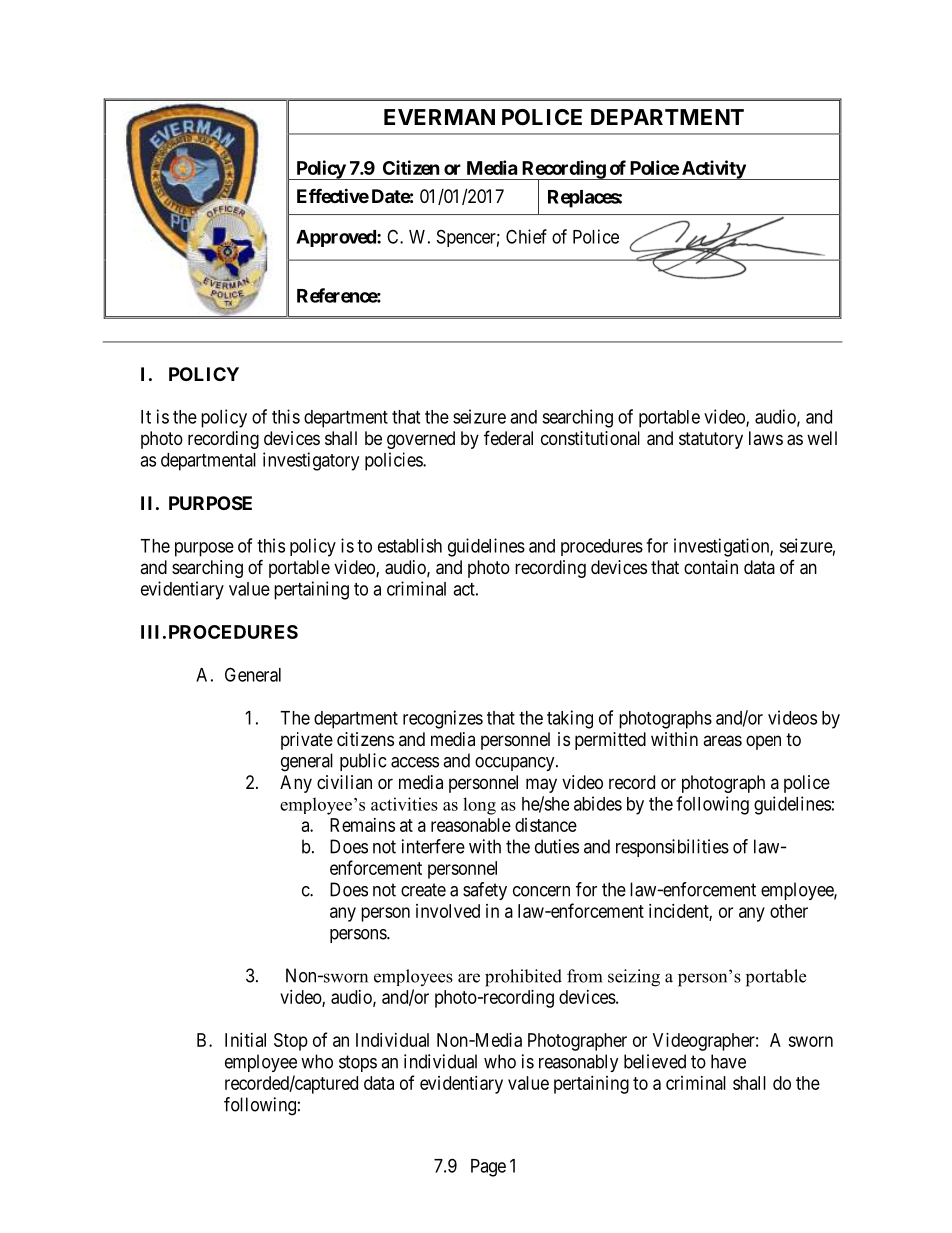 The width and height of the screenshot is (952, 1233). Describe the element at coordinates (570, 719) in the screenshot. I see `taking` at that location.
